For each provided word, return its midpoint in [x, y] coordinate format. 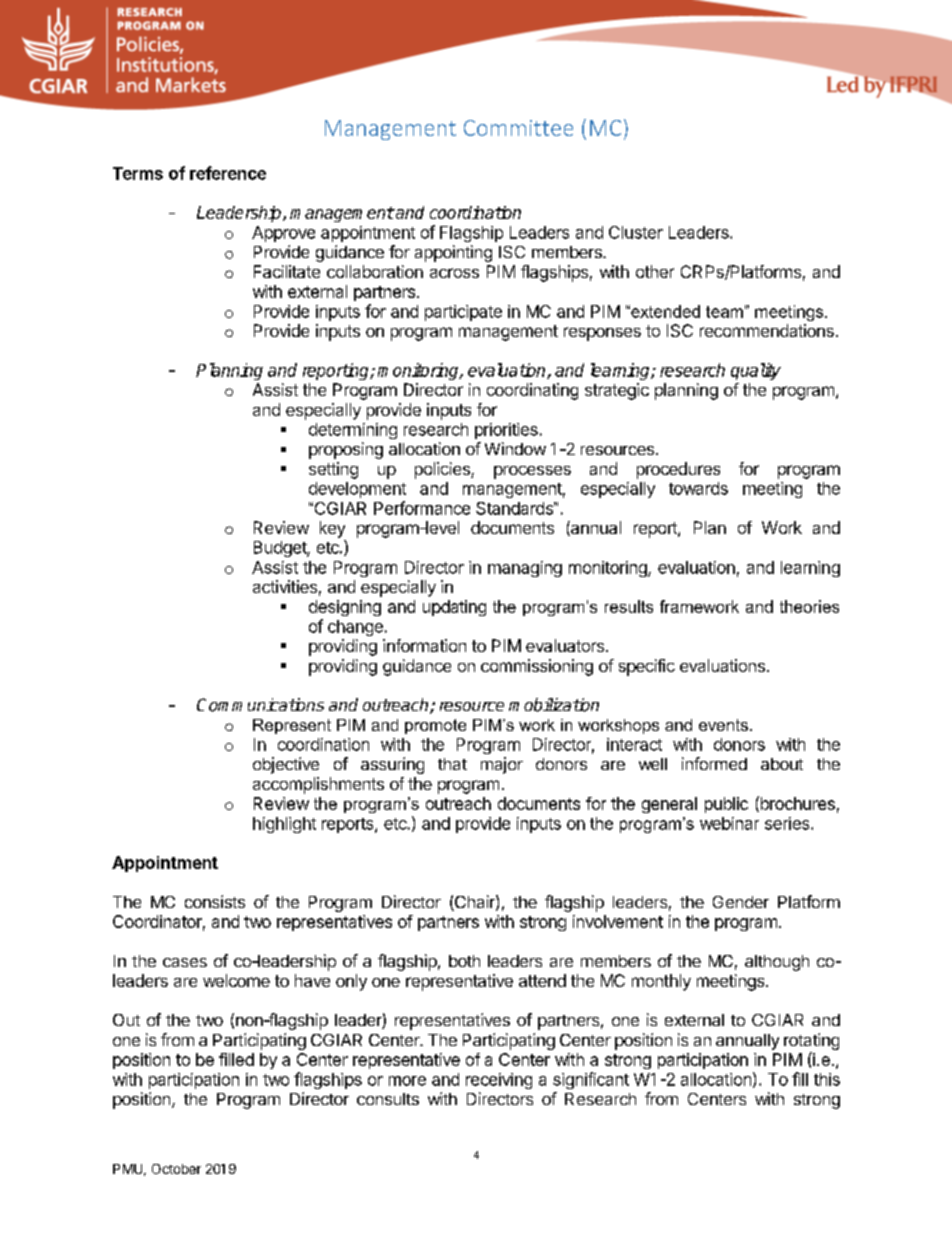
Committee [518, 128]
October [176, 1169]
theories [809, 606]
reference [228, 173]
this [827, 1079]
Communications [260, 705]
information [424, 645]
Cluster [636, 232]
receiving [499, 1081]
